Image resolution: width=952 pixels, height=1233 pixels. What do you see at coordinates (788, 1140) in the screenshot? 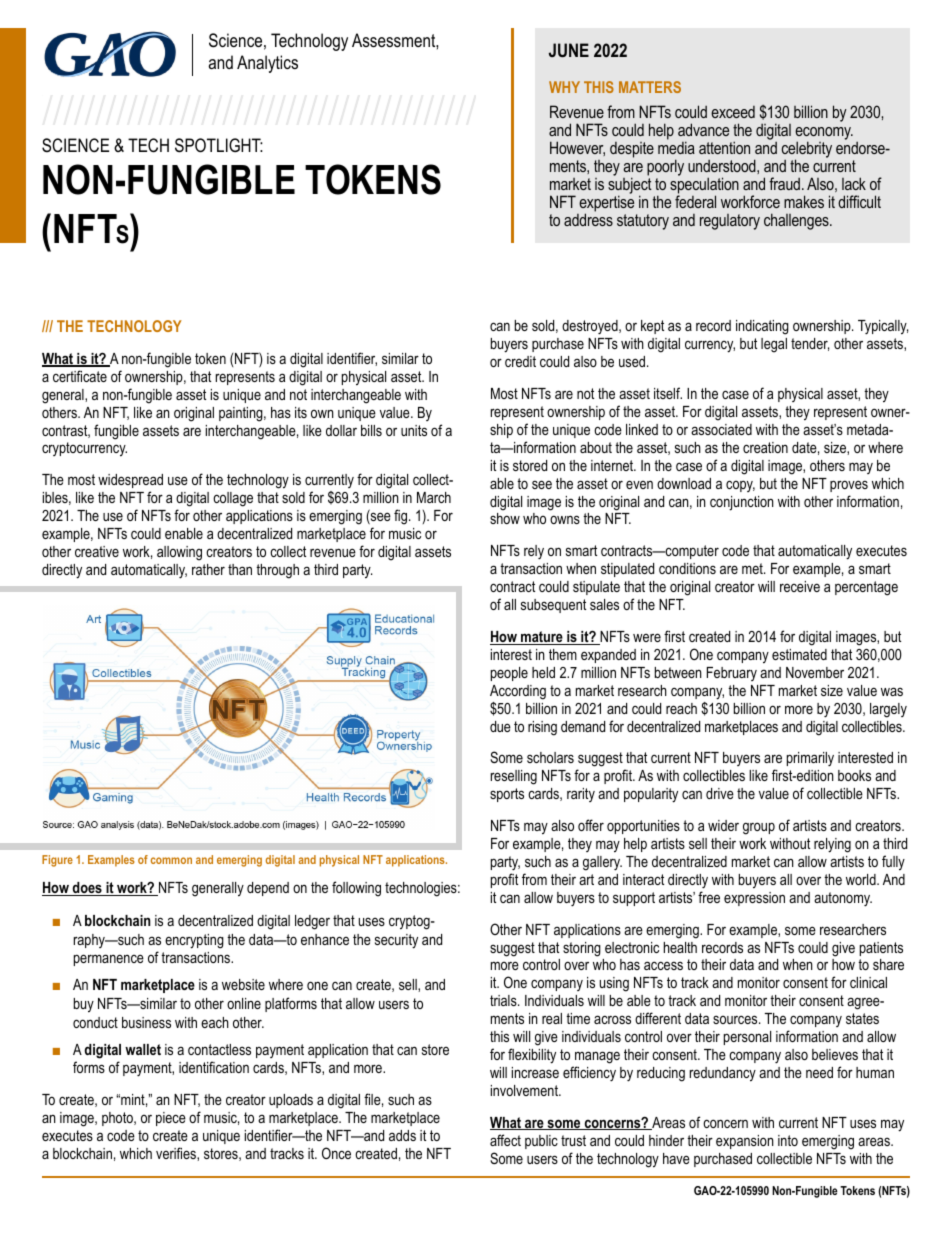
I see `into` at bounding box center [788, 1140].
